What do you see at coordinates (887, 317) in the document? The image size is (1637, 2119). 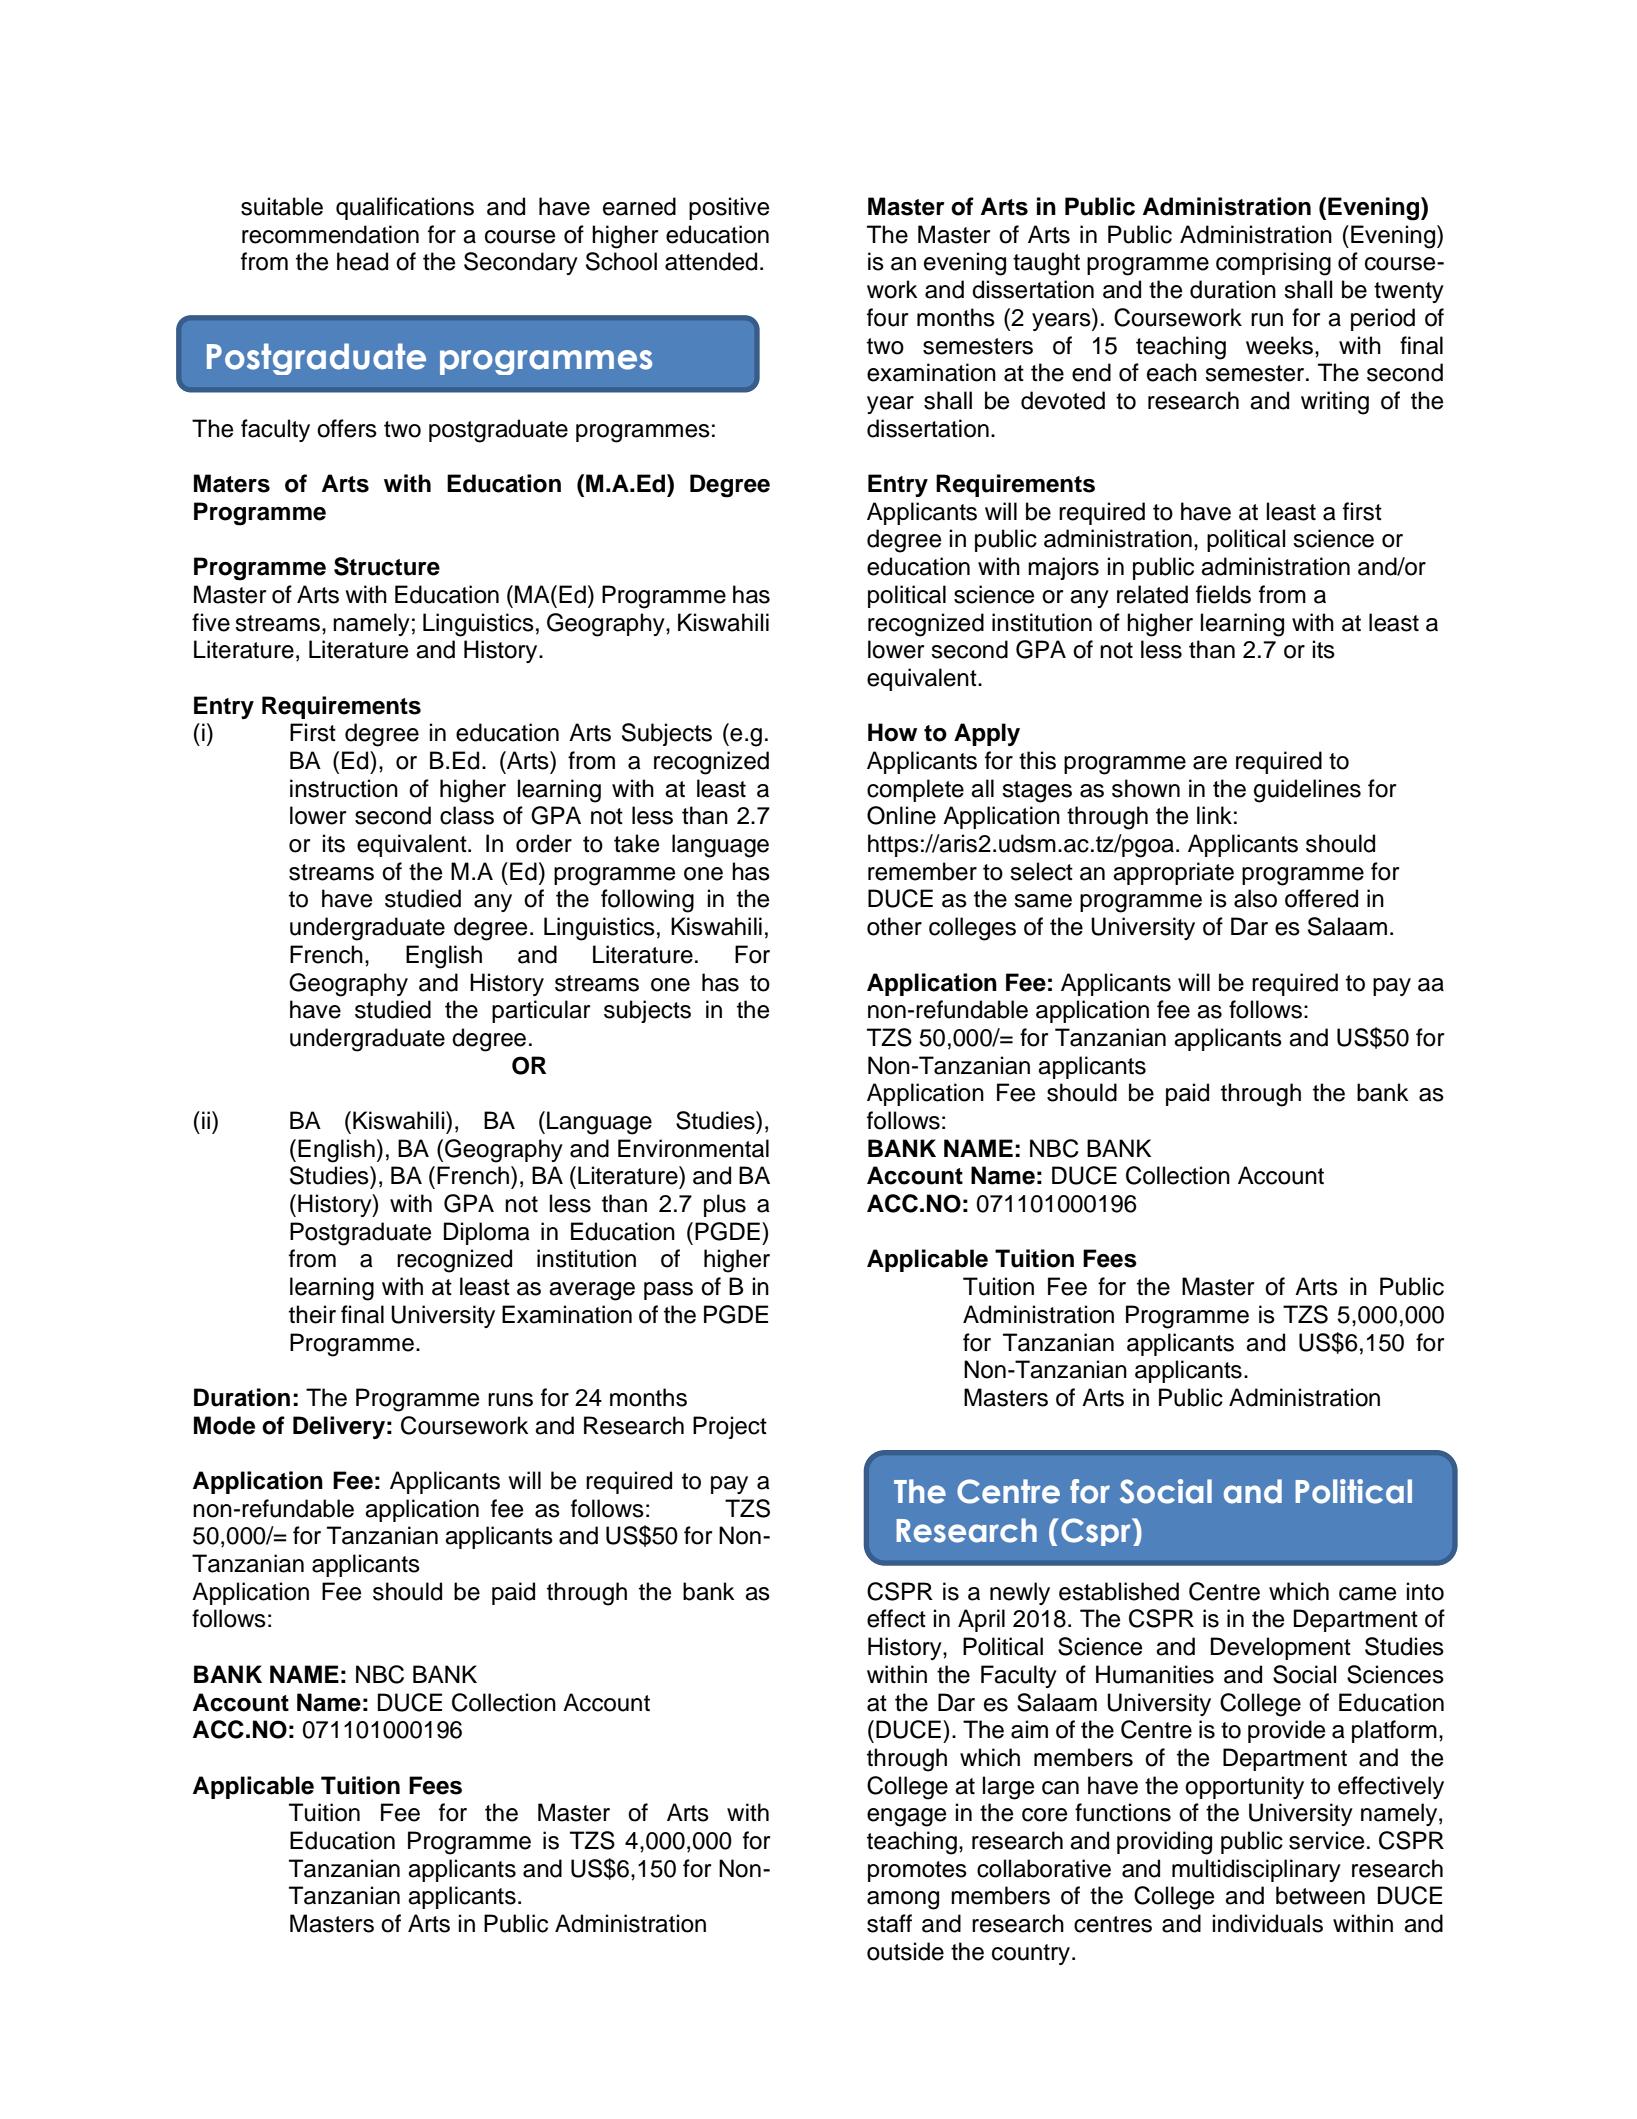 I see `four` at bounding box center [887, 317].
